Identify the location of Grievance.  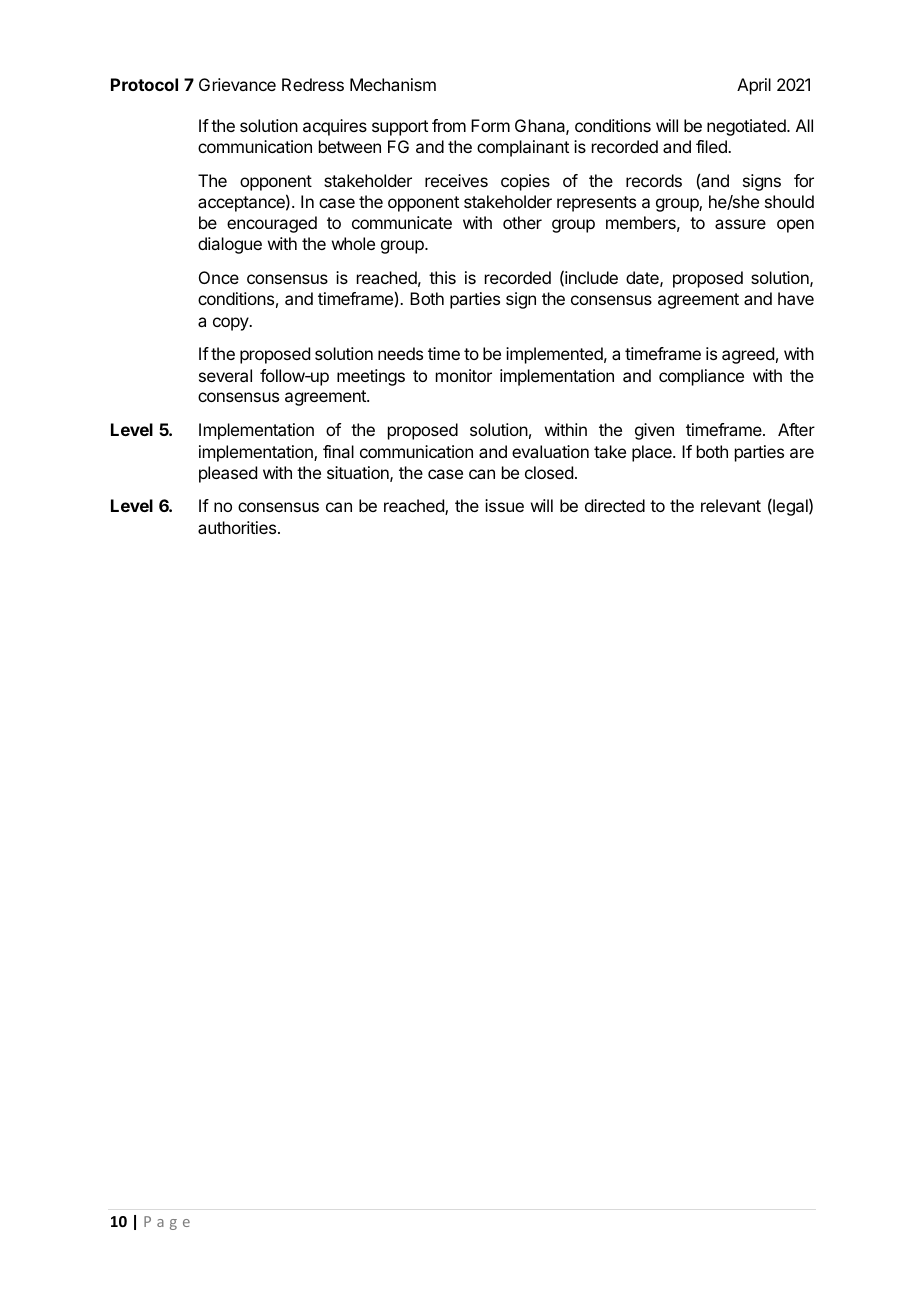
(237, 84).
